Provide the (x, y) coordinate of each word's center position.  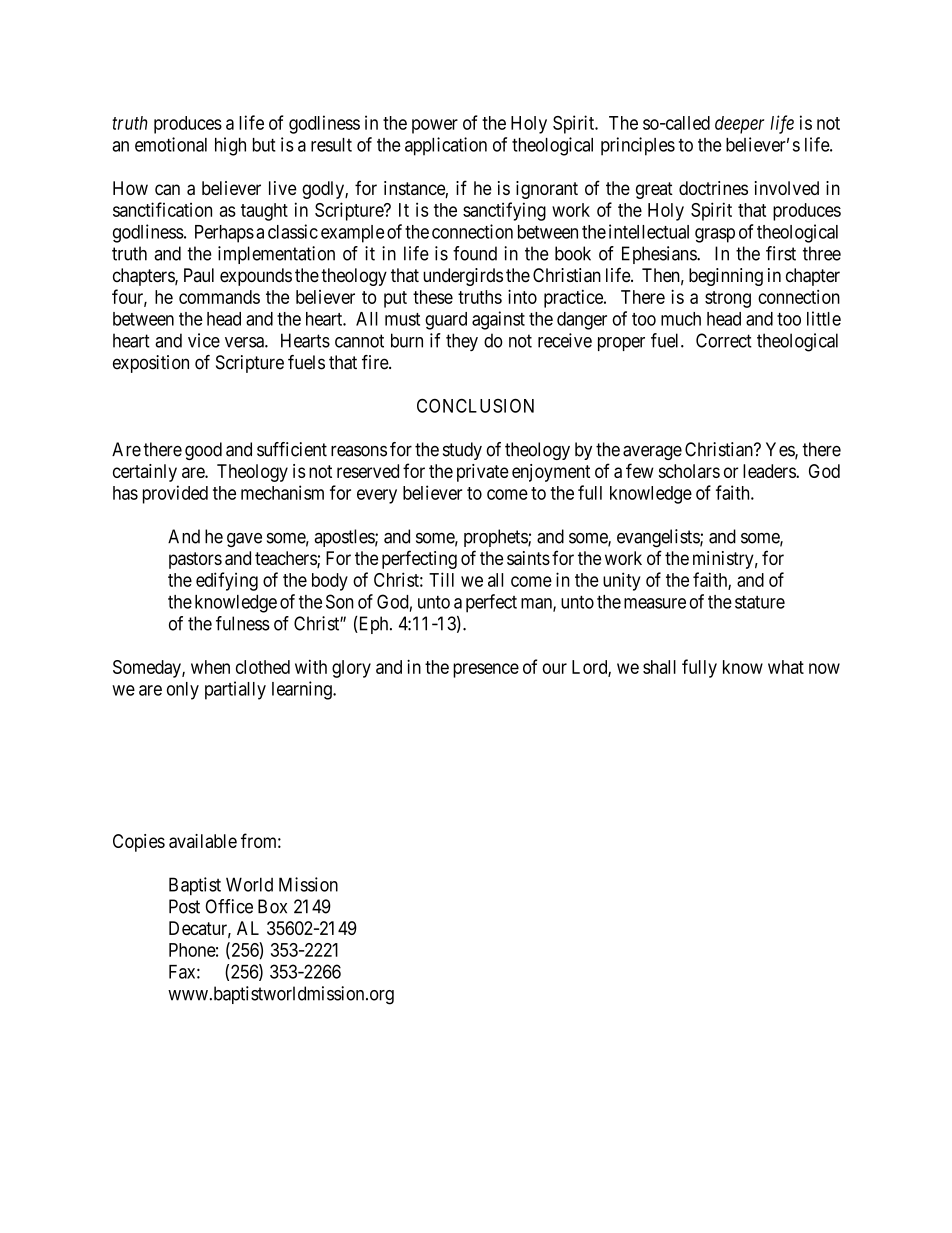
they (462, 342)
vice (204, 340)
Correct (724, 340)
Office (229, 906)
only (183, 691)
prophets (496, 538)
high (230, 146)
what (786, 667)
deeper (739, 125)
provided (175, 494)
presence (486, 670)
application (446, 146)
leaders (770, 471)
